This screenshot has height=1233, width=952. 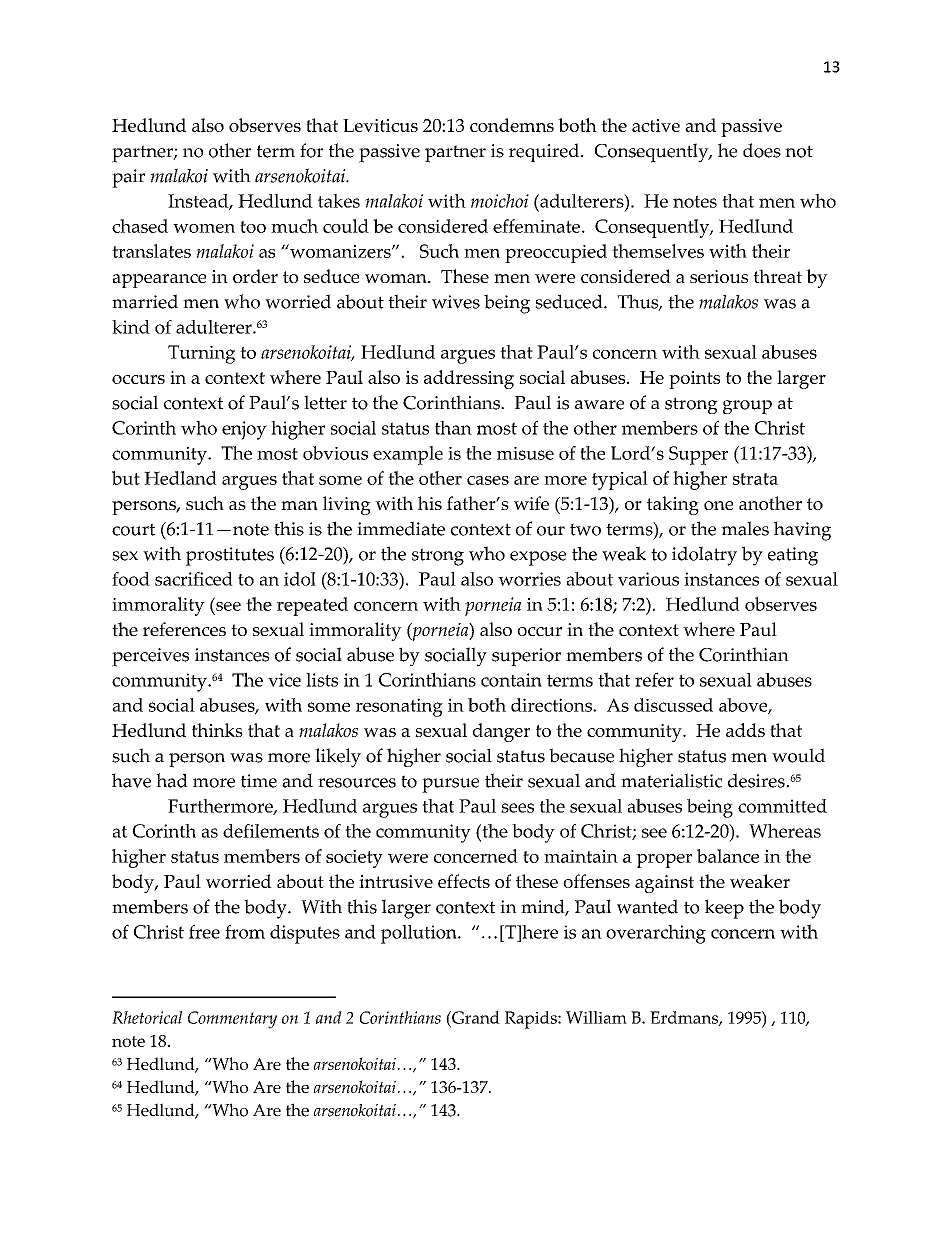 What do you see at coordinates (512, 125) in the screenshot?
I see `condemns` at bounding box center [512, 125].
